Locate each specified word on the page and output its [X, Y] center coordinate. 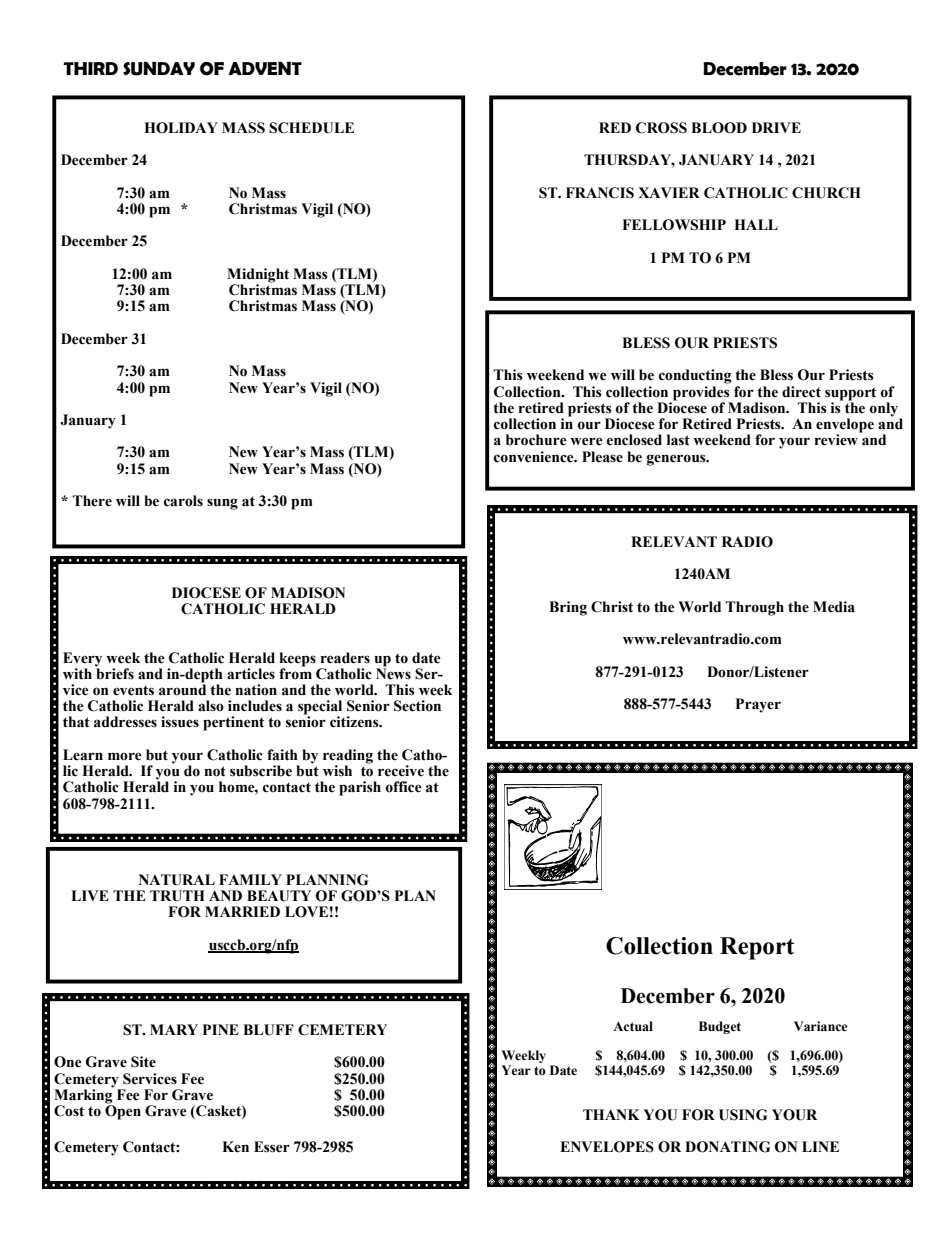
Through [754, 608]
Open [123, 1111]
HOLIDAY [181, 128]
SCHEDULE [311, 128]
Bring [568, 608]
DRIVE [776, 127]
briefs [114, 672]
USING [743, 1115]
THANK [611, 1114]
